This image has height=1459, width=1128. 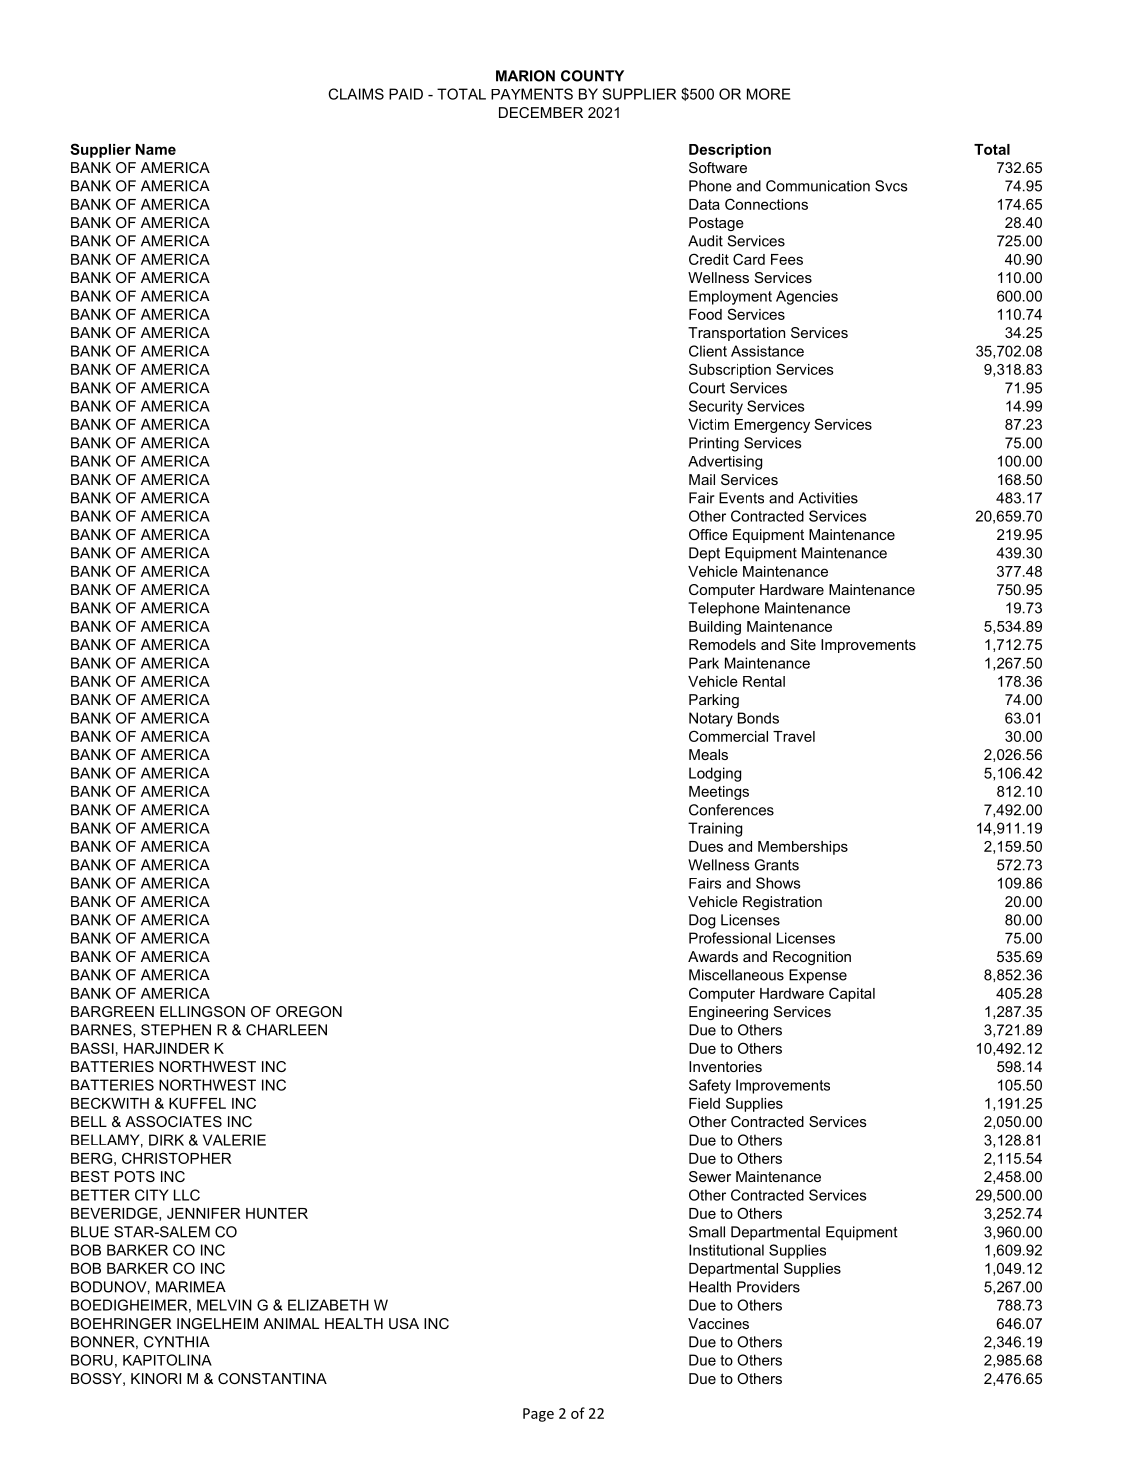 What do you see at coordinates (177, 1342) in the image?
I see `CYNTHIA` at bounding box center [177, 1342].
